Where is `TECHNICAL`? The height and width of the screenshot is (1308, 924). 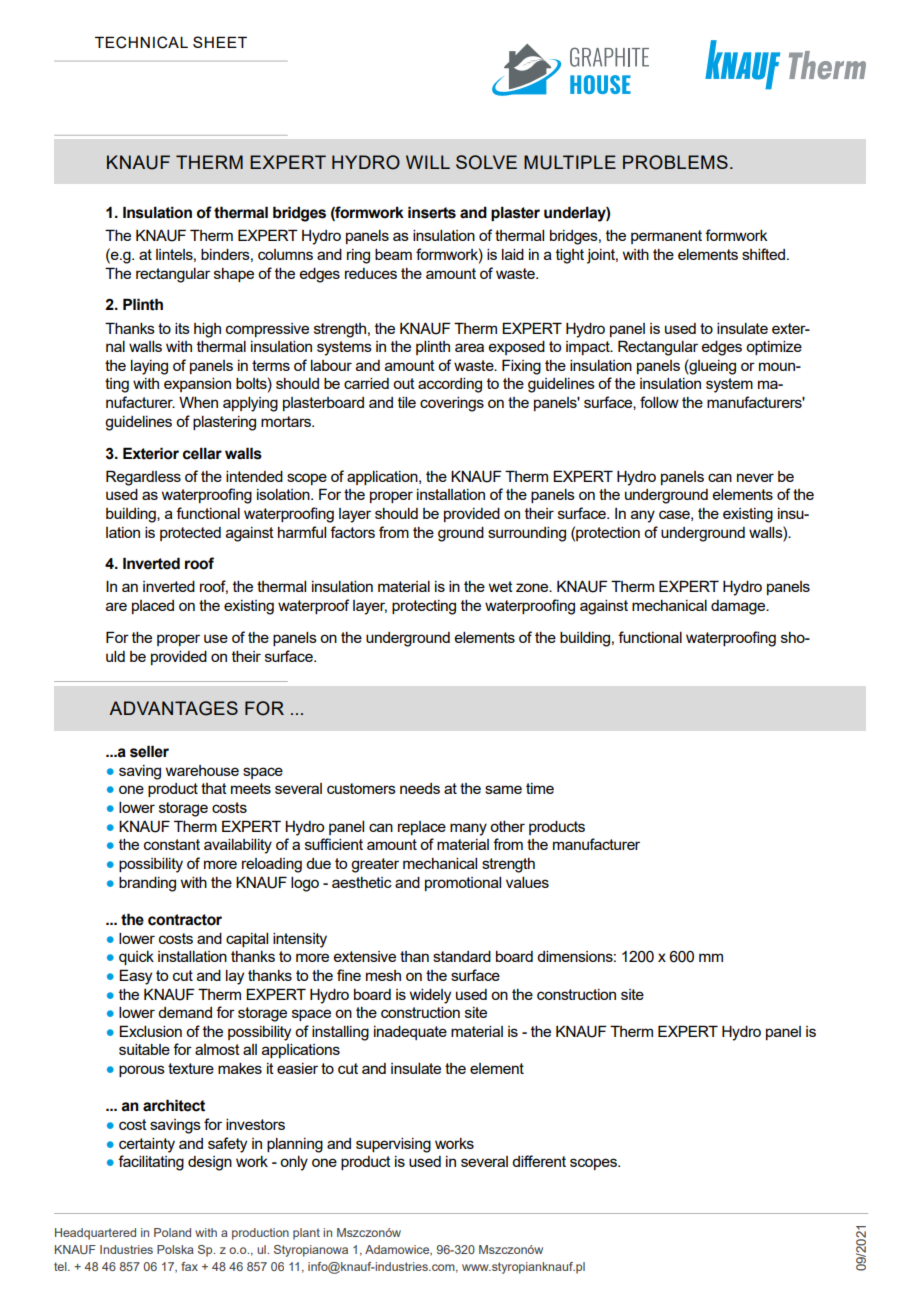
TECHNICAL is located at coordinates (141, 42).
